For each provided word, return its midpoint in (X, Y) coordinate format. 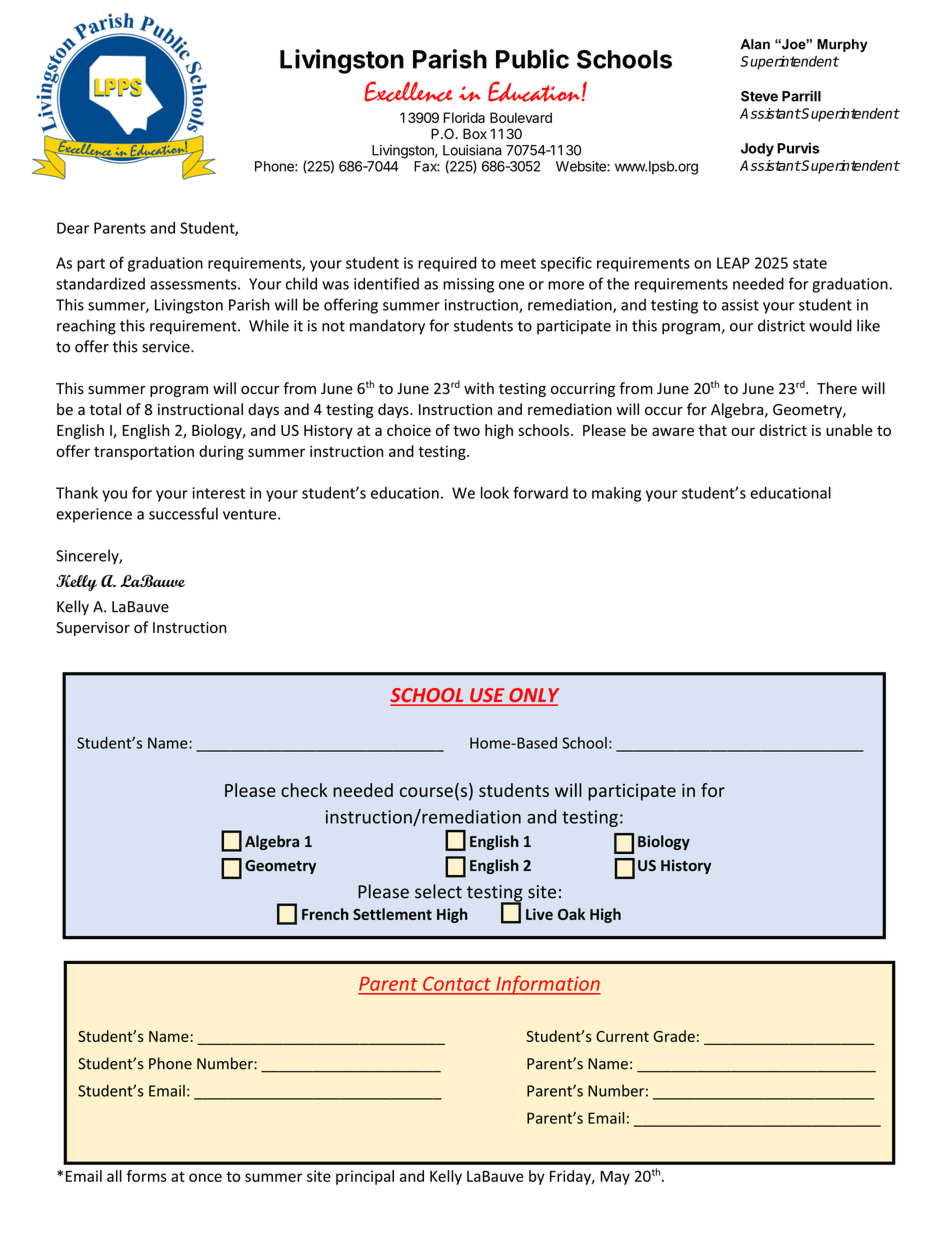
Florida (464, 117)
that (712, 430)
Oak (571, 914)
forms (147, 1176)
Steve (759, 96)
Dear (73, 228)
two (466, 431)
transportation (144, 452)
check (304, 790)
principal (365, 1177)
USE (487, 696)
